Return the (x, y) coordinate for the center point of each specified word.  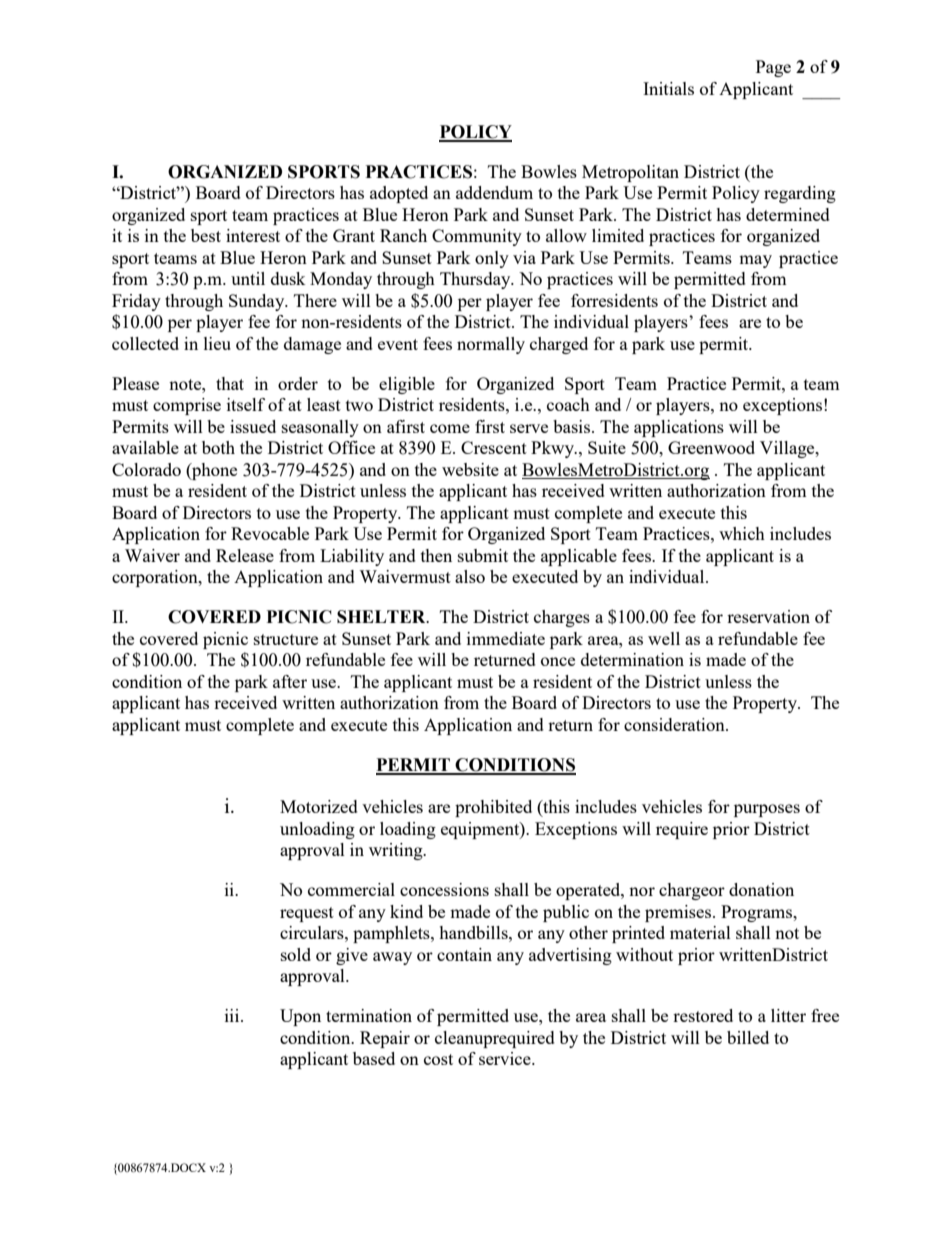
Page (773, 68)
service (506, 1058)
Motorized (319, 806)
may (755, 261)
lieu (217, 343)
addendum (494, 192)
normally (491, 345)
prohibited (493, 808)
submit (483, 555)
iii (233, 1015)
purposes (767, 810)
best (206, 235)
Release (245, 555)
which (742, 533)
